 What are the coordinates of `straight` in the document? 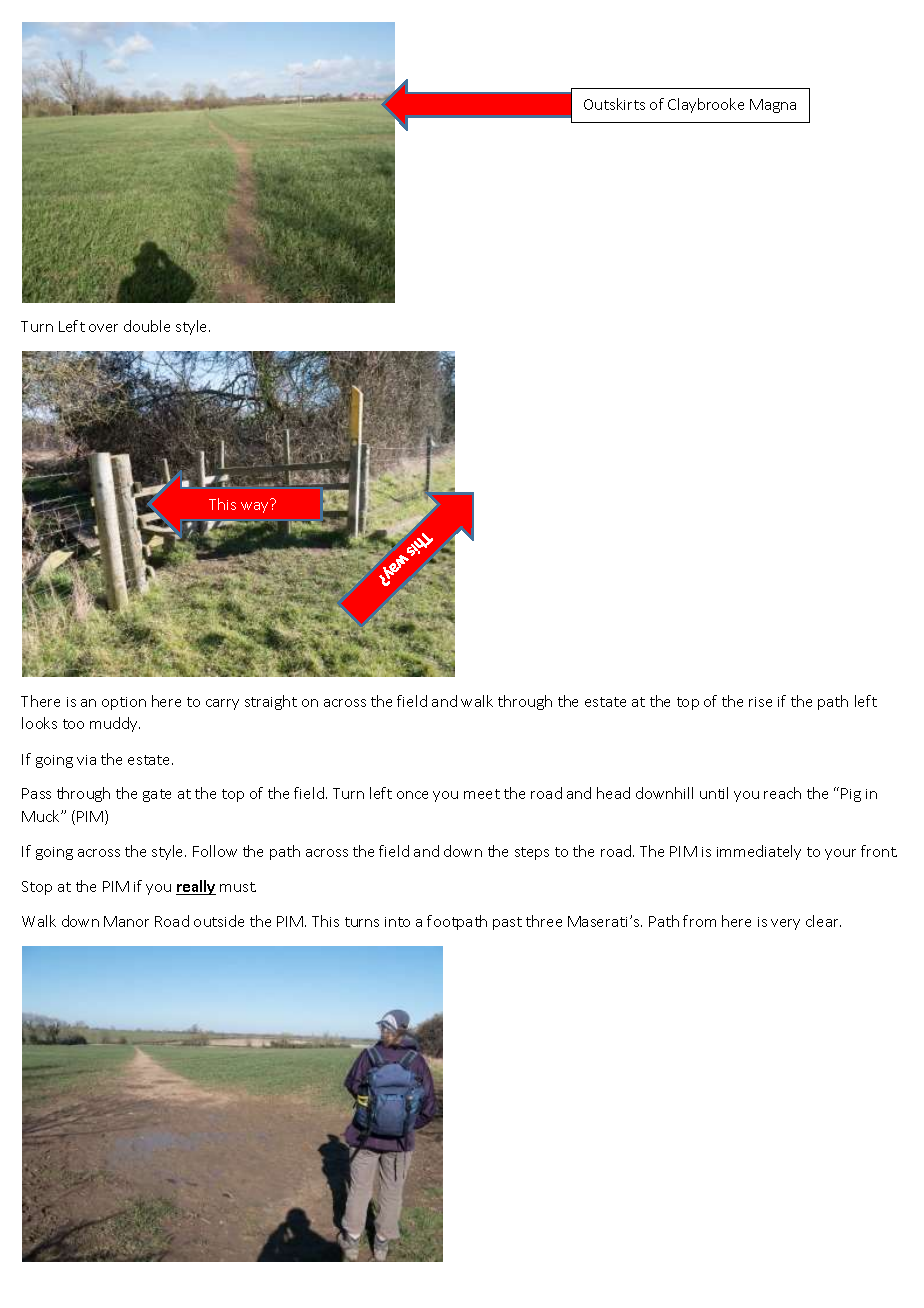 It's located at (271, 702).
